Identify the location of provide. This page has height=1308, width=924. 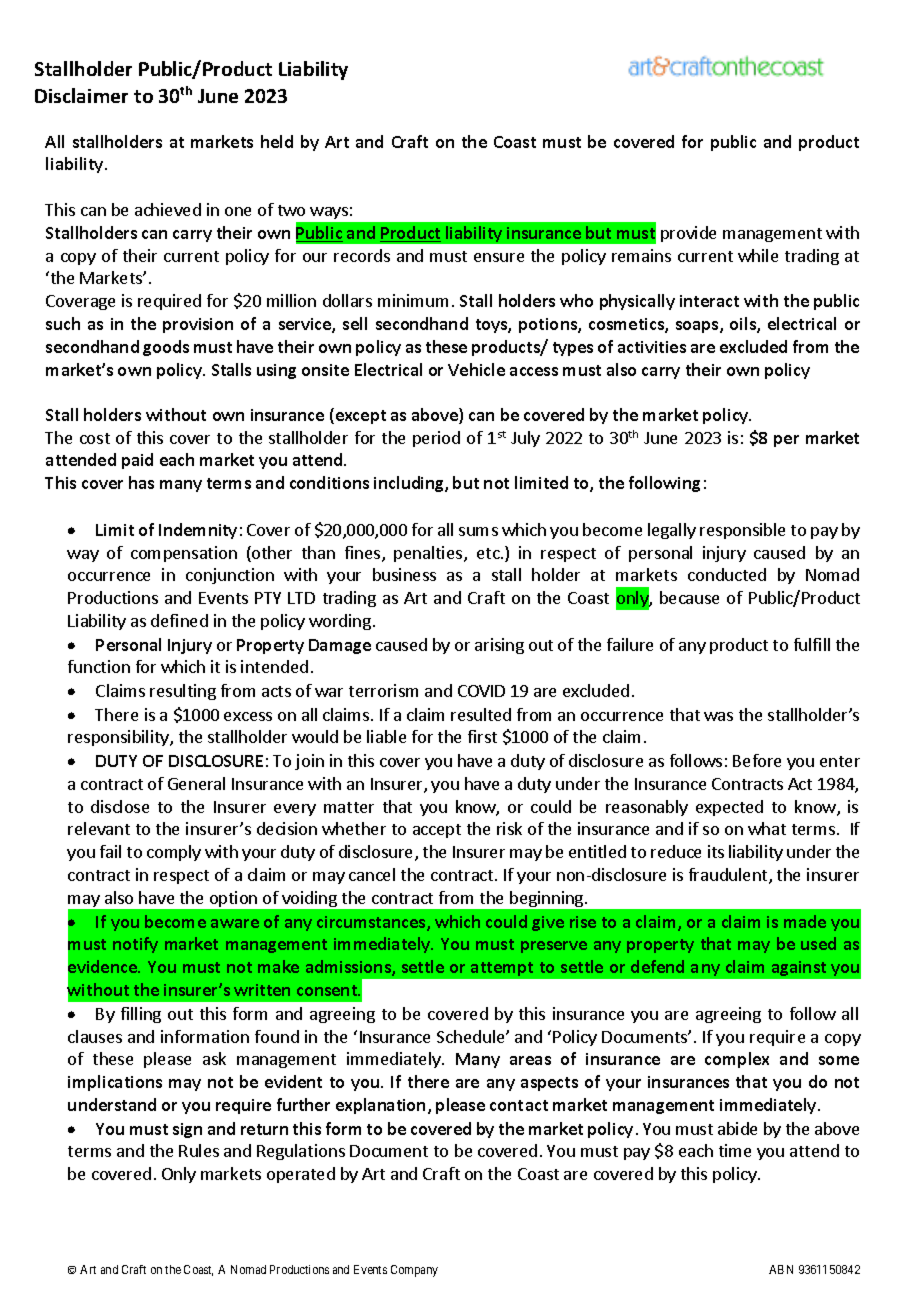
(688, 234).
